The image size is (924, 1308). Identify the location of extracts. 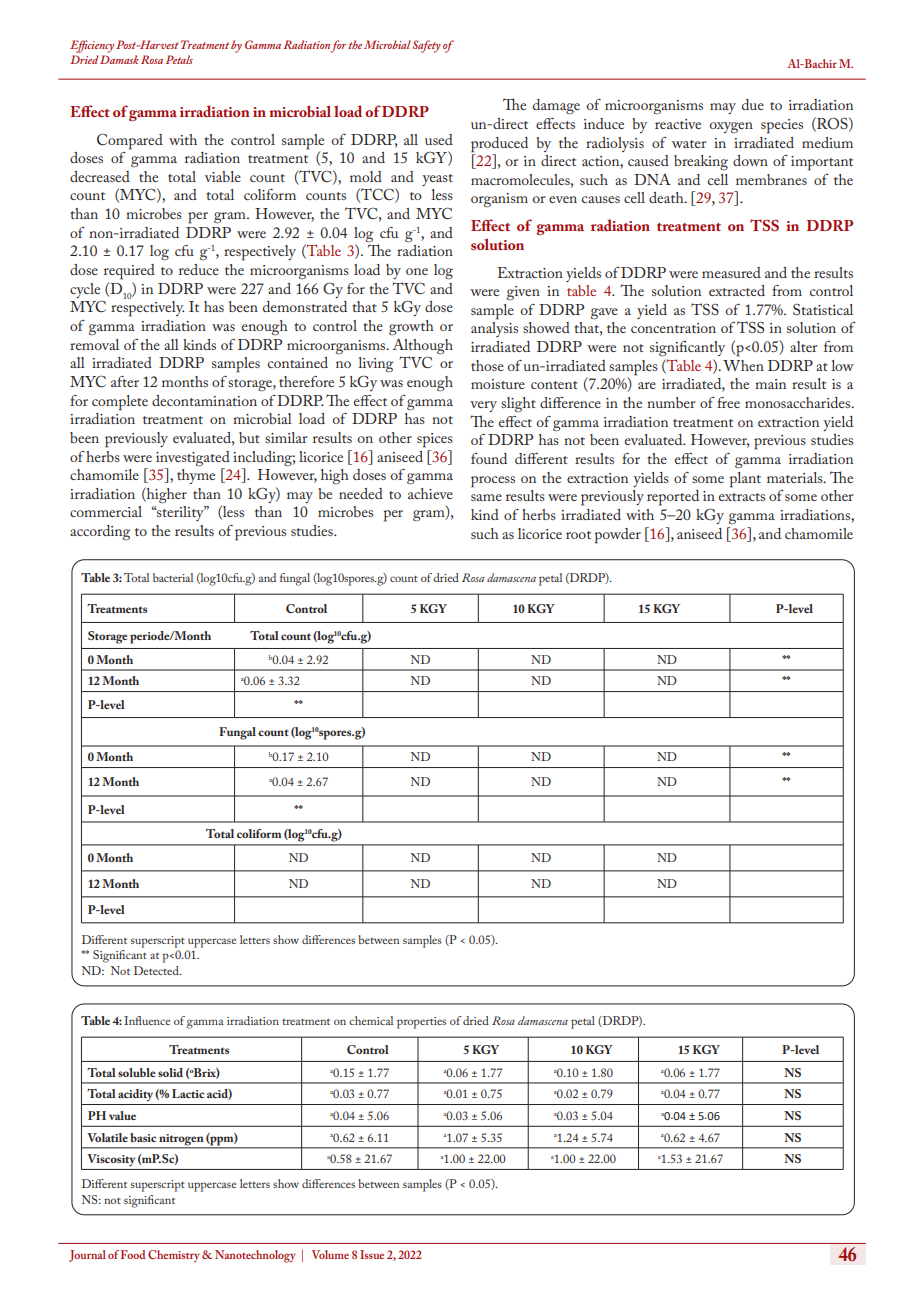
(742, 497).
